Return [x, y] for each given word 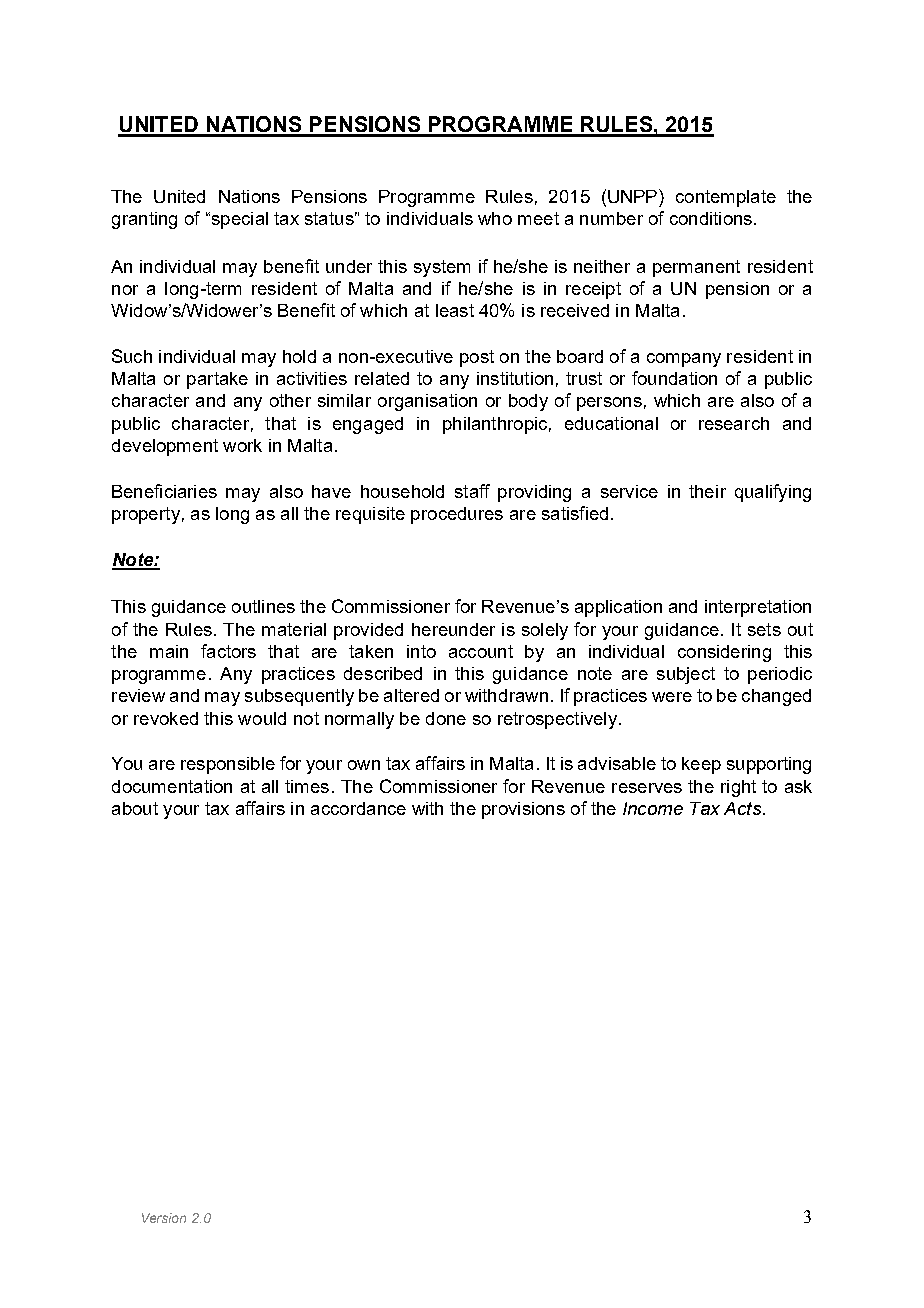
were [672, 697]
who [495, 218]
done [446, 718]
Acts [742, 808]
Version [164, 1218]
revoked [166, 718]
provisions [523, 810]
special [238, 220]
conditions [711, 218]
